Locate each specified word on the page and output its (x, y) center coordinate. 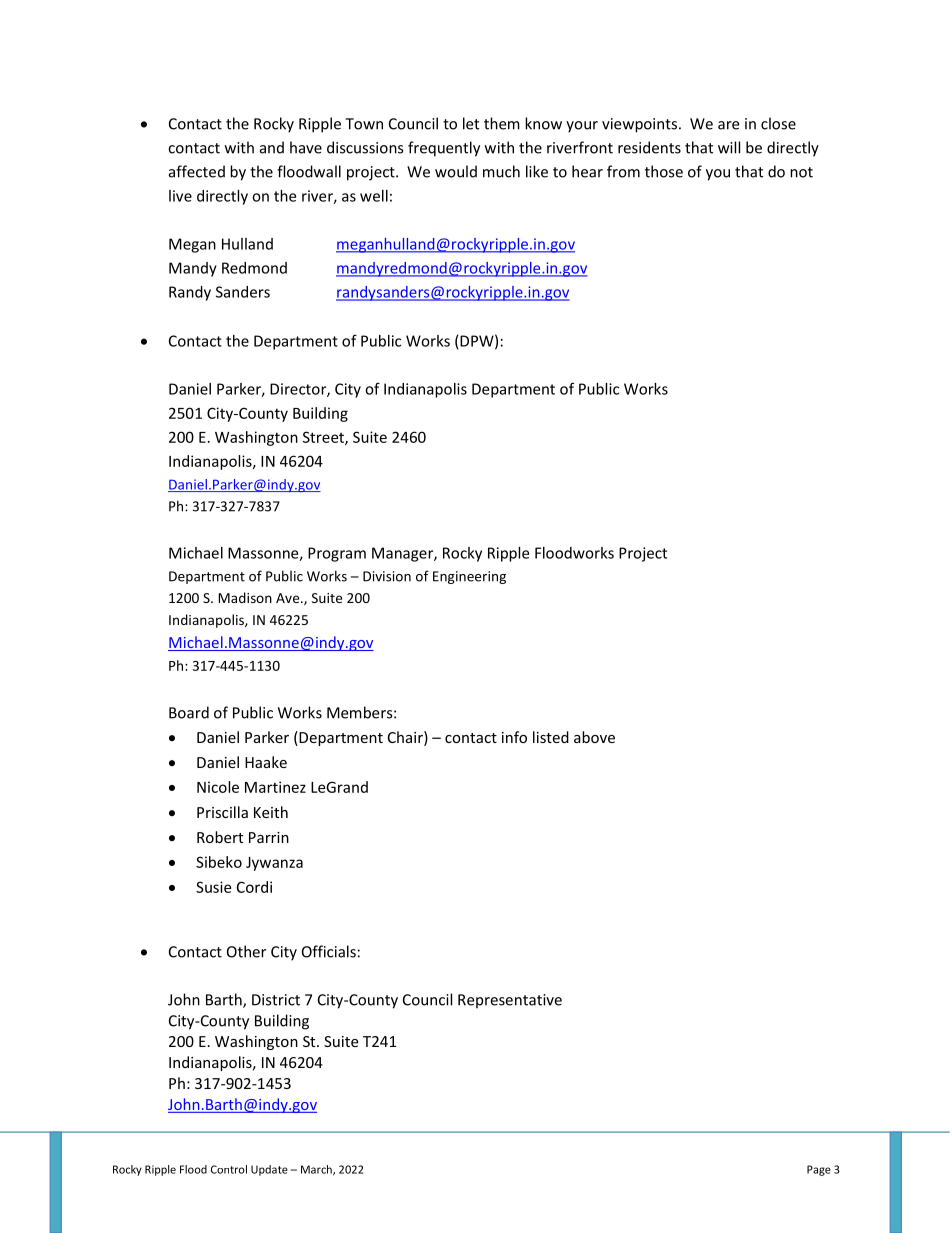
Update (269, 1170)
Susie (213, 887)
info (514, 737)
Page (819, 1170)
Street (324, 438)
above (594, 737)
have (306, 147)
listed (551, 737)
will (729, 147)
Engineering (469, 577)
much (501, 171)
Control (229, 1169)
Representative (510, 1001)
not (801, 172)
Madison (245, 597)
